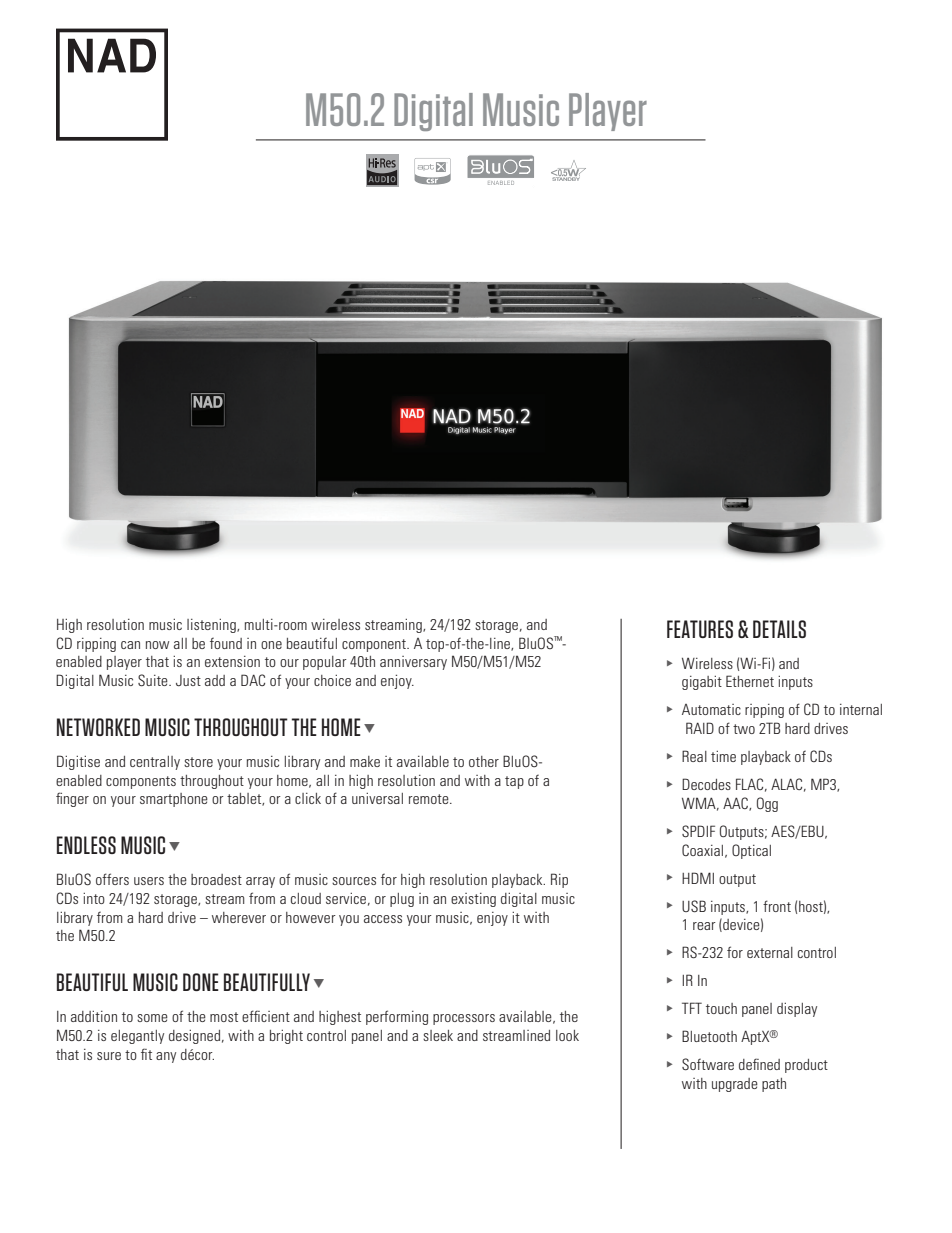 The image size is (952, 1233). I want to click on DETAILS, so click(779, 629).
